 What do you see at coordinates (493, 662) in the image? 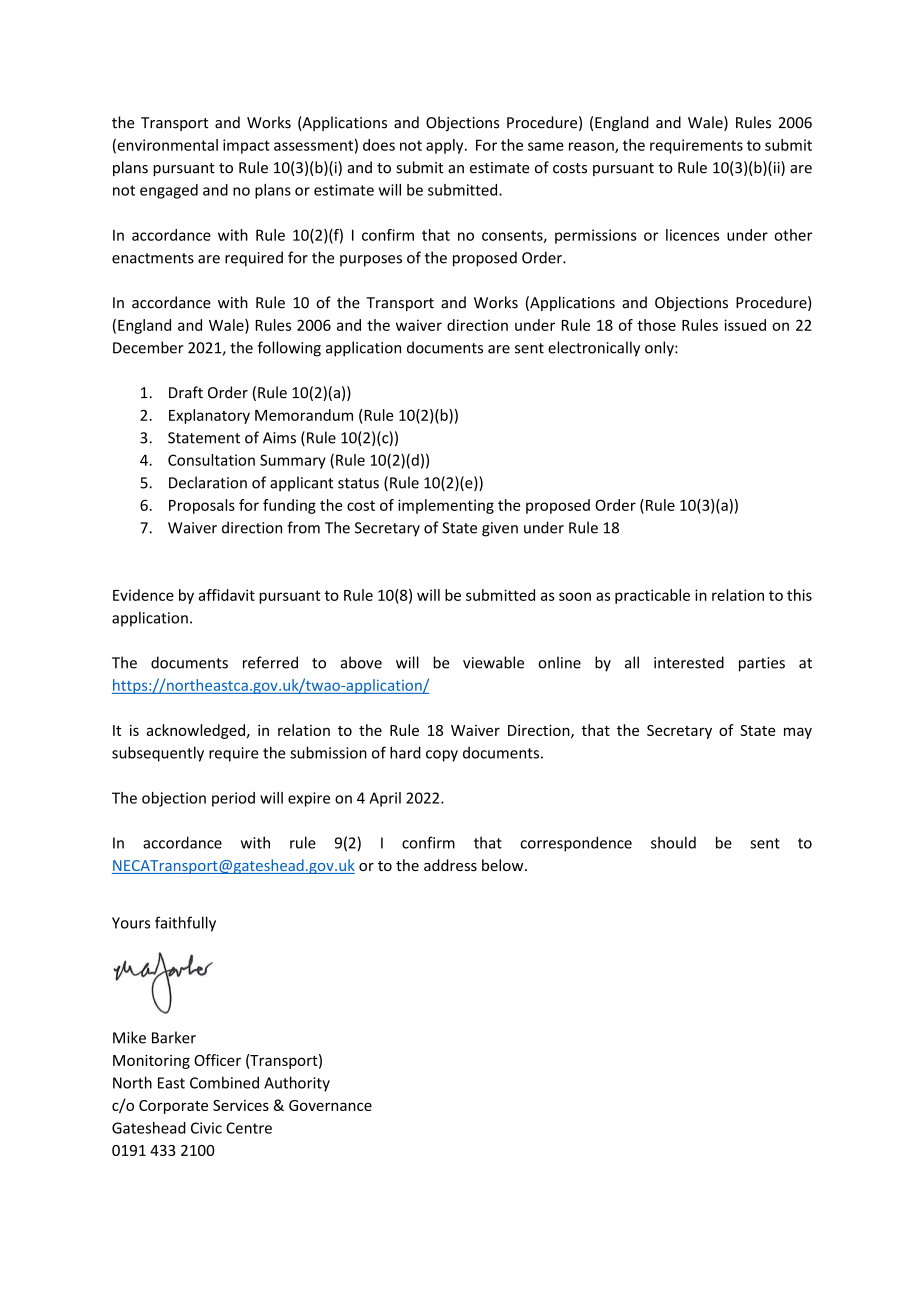
I see `viewable` at bounding box center [493, 662].
